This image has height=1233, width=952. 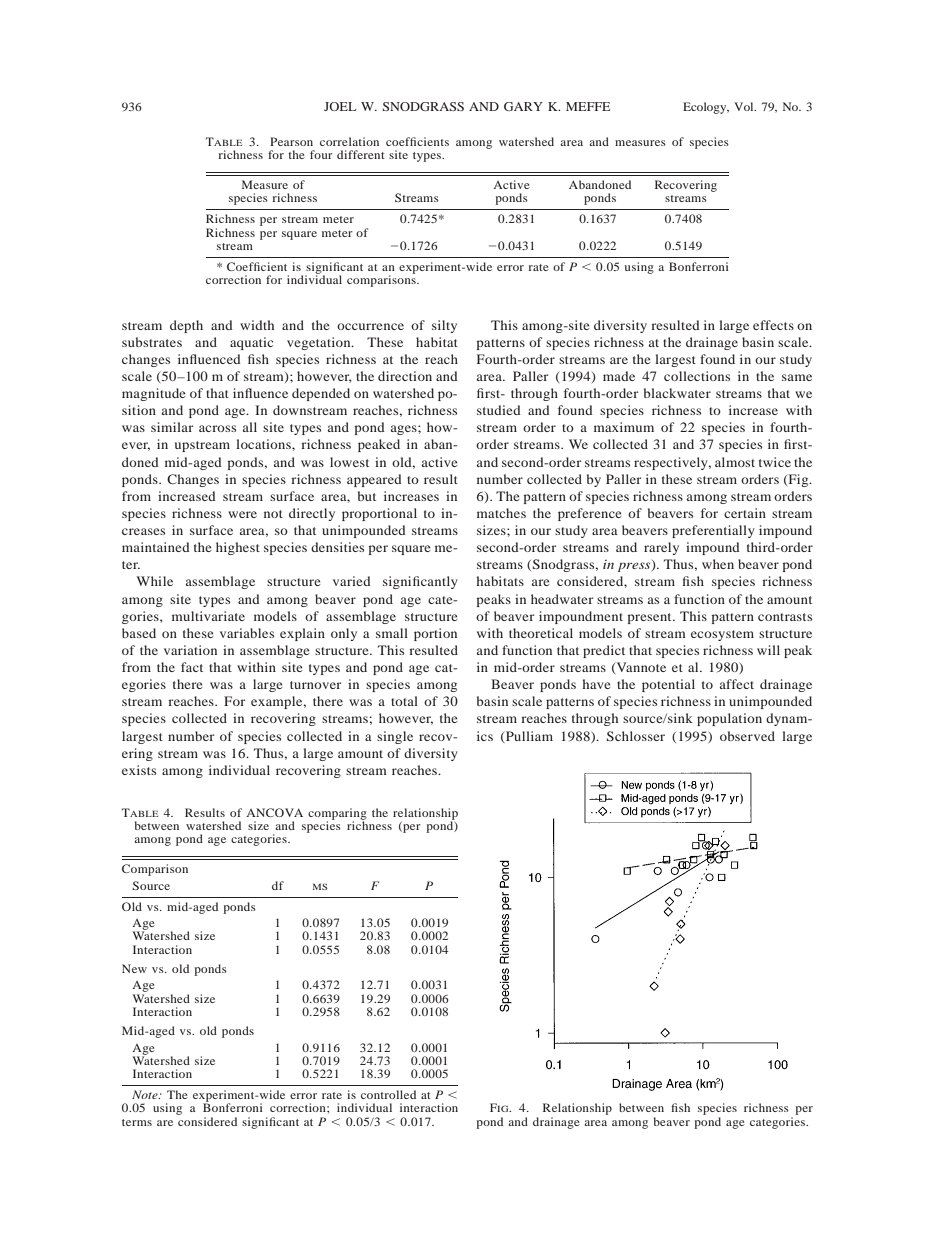 What do you see at coordinates (706, 108) in the image?
I see `Ecology` at bounding box center [706, 108].
